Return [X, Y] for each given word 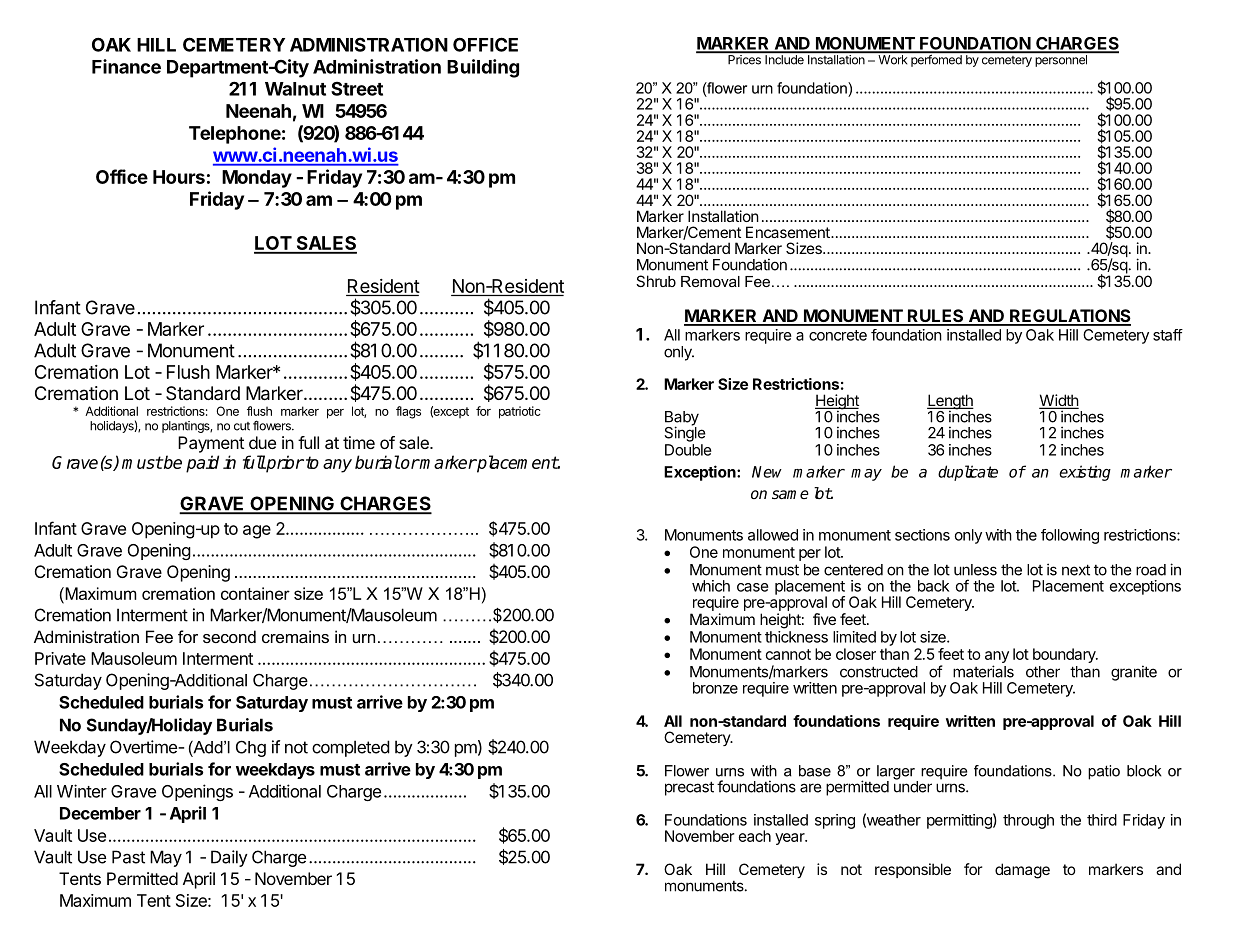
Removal [710, 281]
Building [483, 68]
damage [1022, 871]
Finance [126, 66]
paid [202, 464]
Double [688, 450]
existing [1085, 473]
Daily [229, 858]
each [755, 836]
